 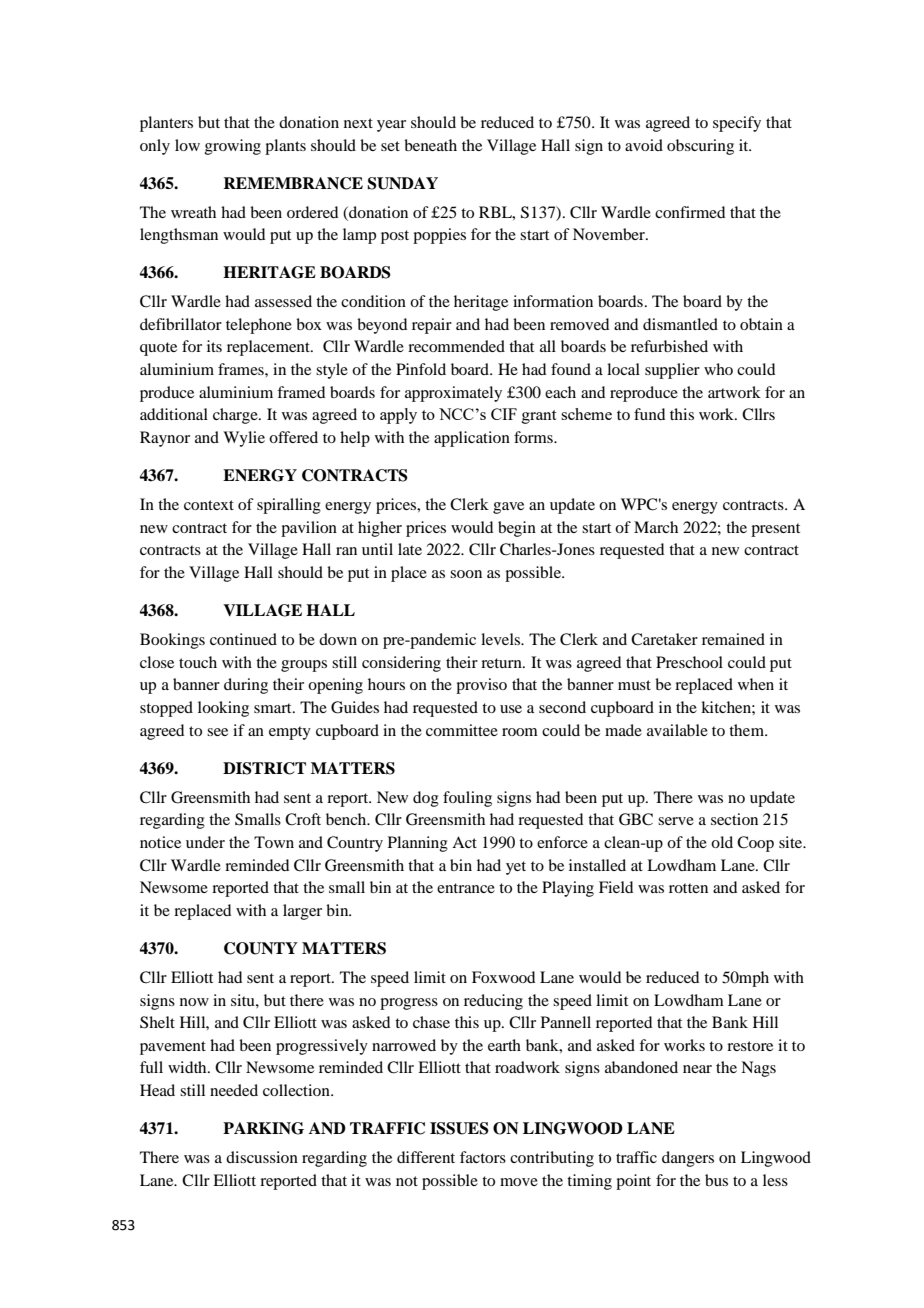 I want to click on growing, so click(x=233, y=147).
